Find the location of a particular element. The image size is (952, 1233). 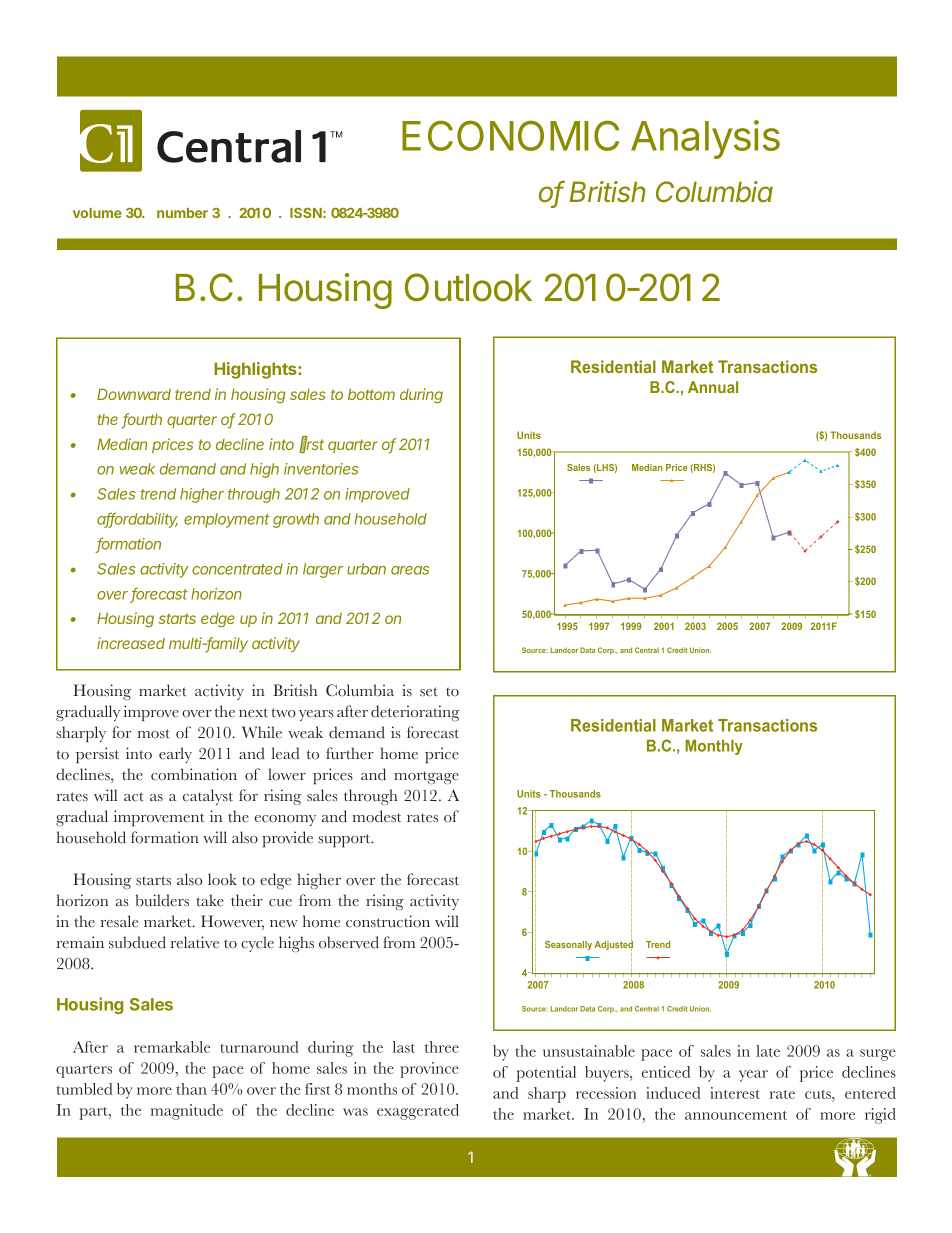

Annual is located at coordinates (713, 387).
